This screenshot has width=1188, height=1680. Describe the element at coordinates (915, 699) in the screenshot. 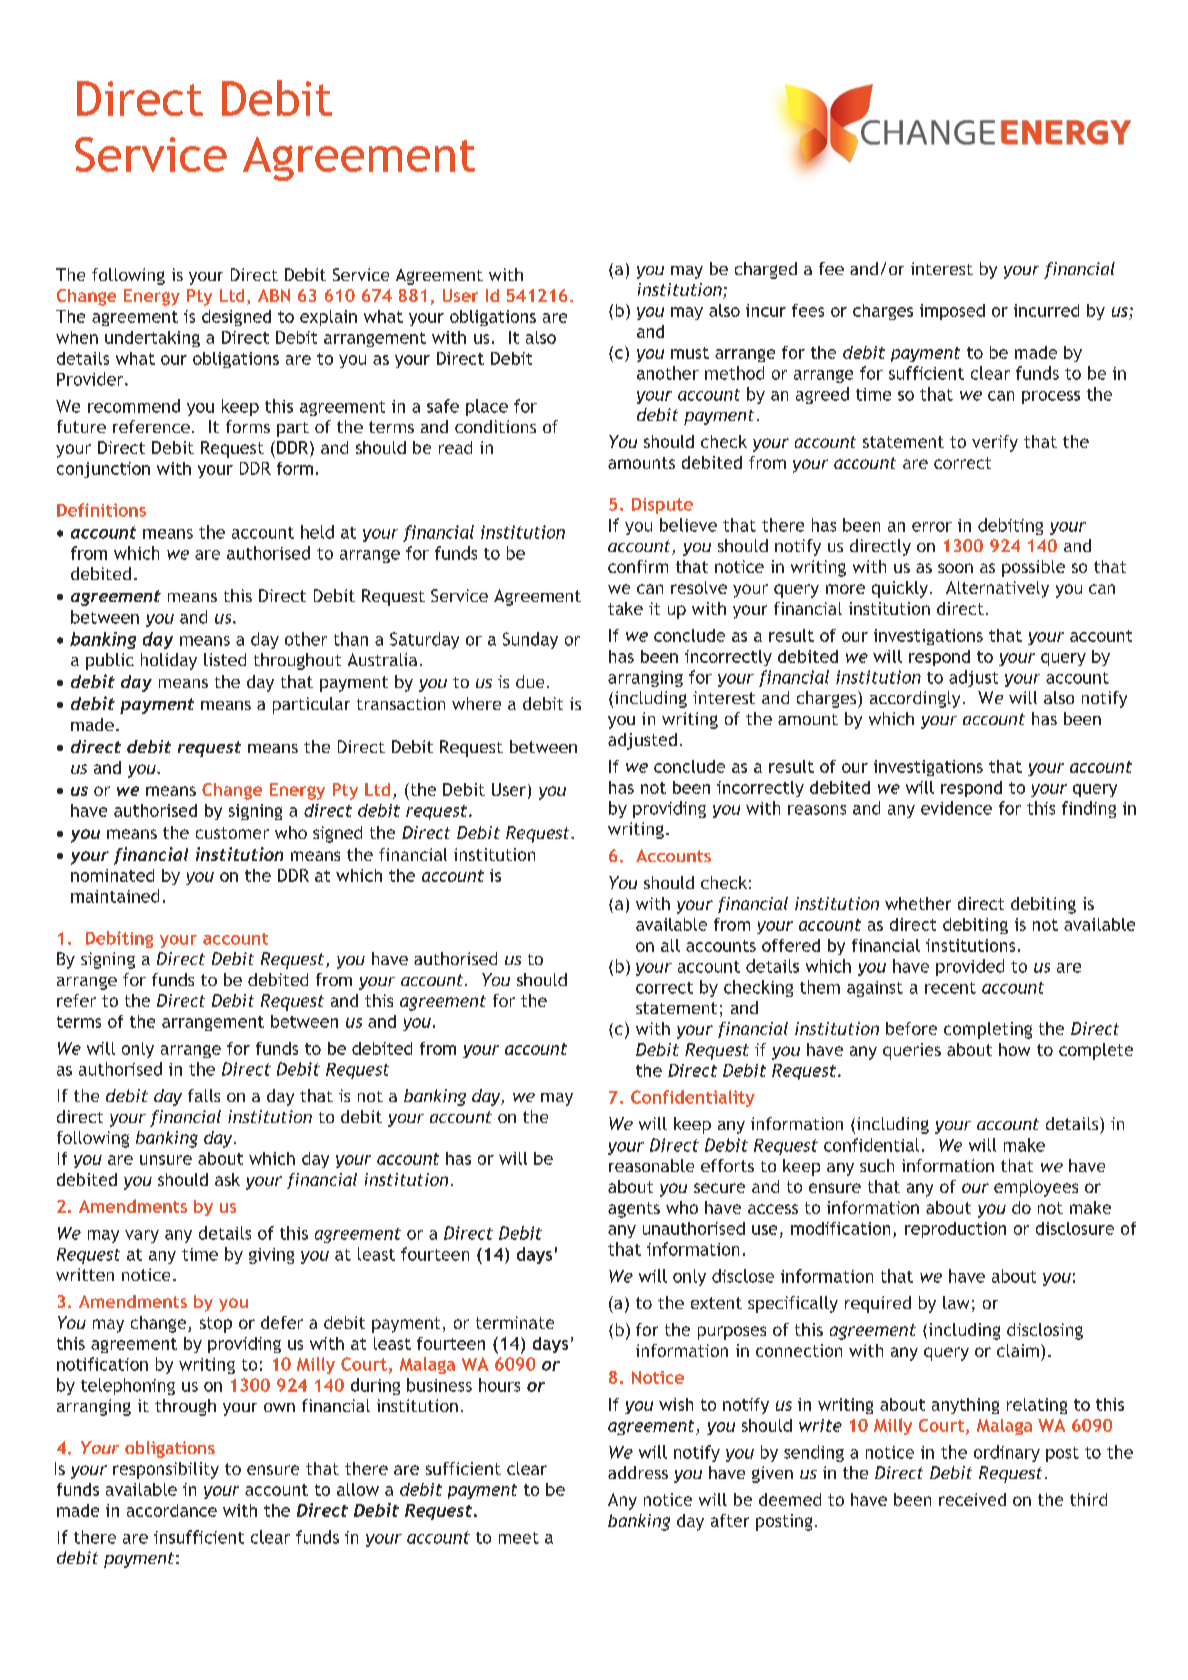

I see `accordingly` at that location.
